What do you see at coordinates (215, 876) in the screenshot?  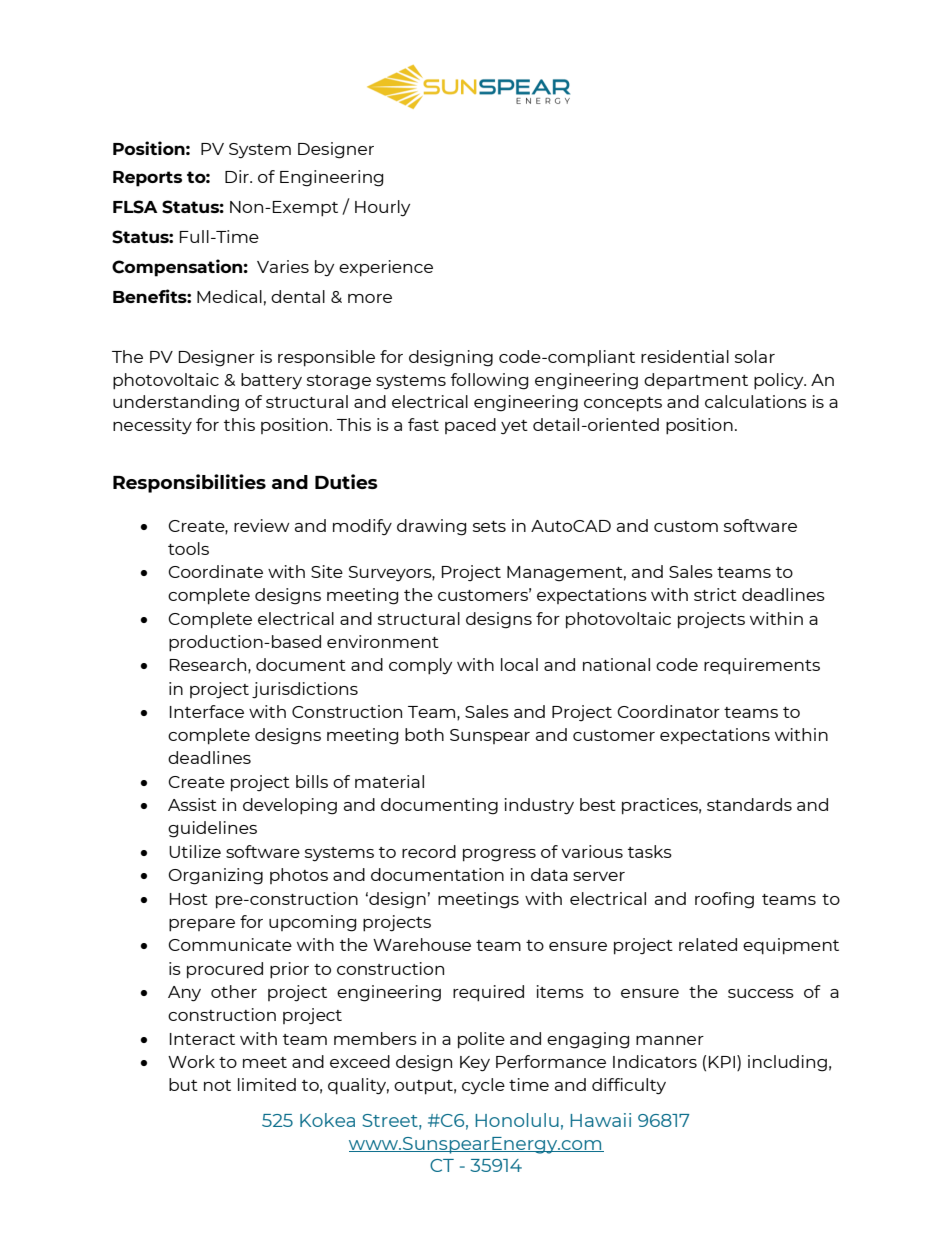 I see `Organizing` at bounding box center [215, 876].
